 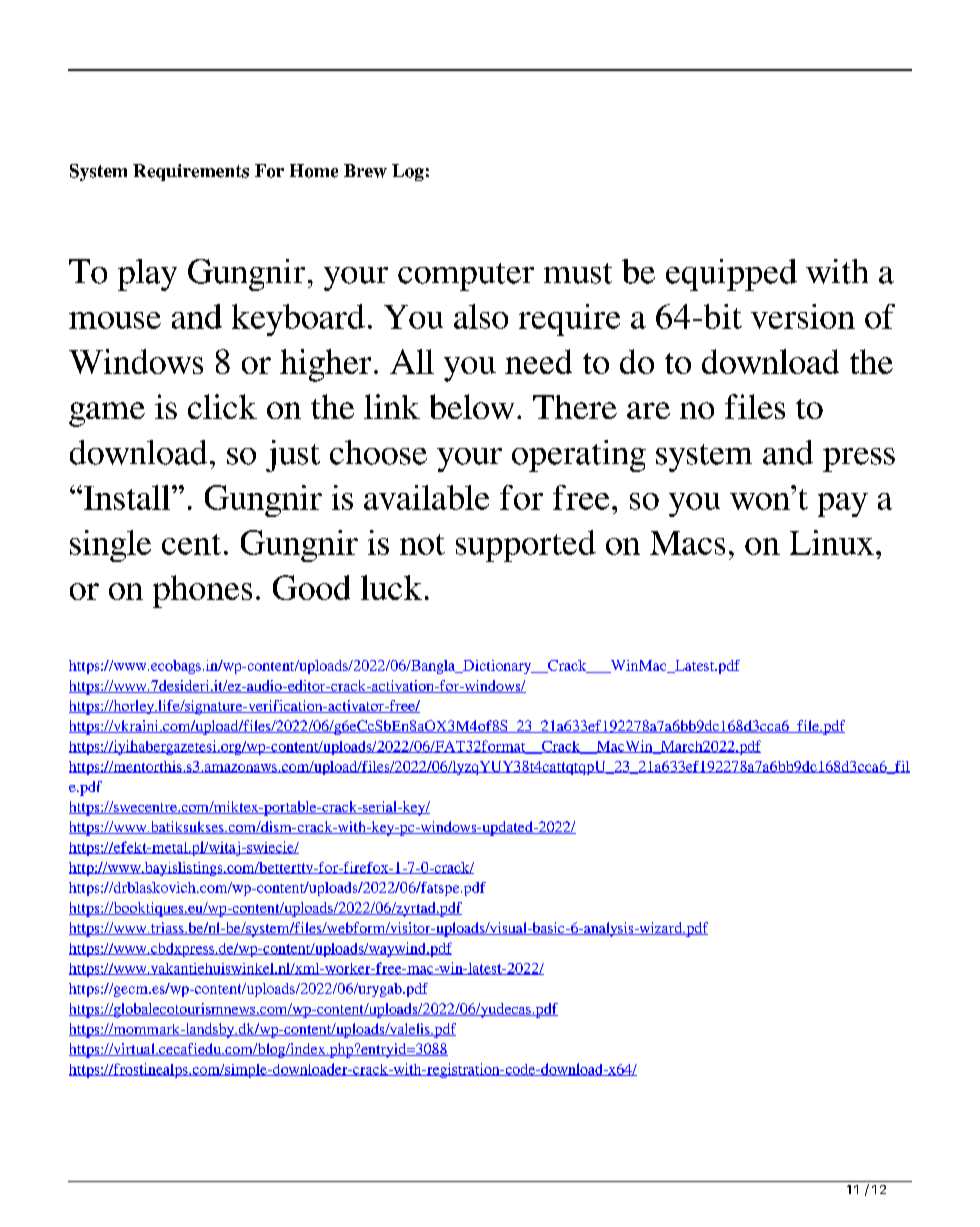 What do you see at coordinates (115, 320) in the screenshot?
I see `mouse` at bounding box center [115, 320].
